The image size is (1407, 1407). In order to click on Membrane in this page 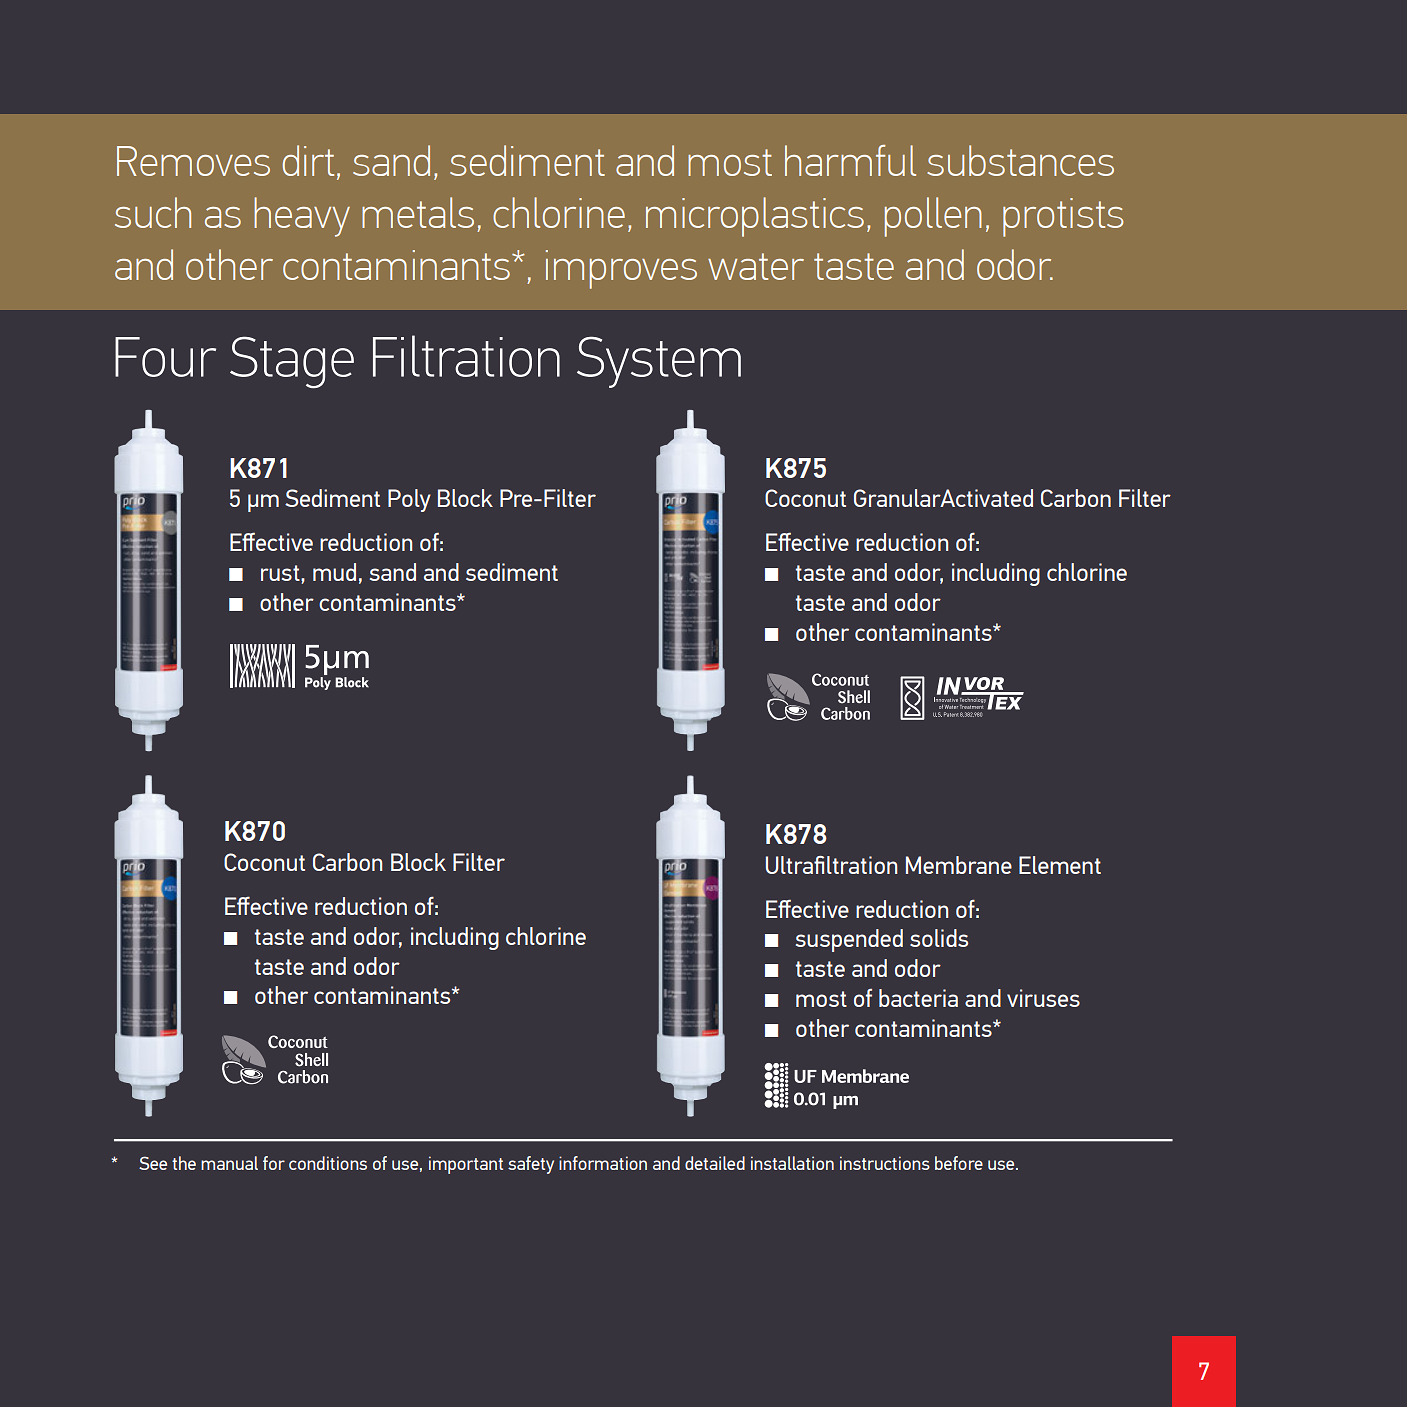, I will do `click(959, 865)`.
